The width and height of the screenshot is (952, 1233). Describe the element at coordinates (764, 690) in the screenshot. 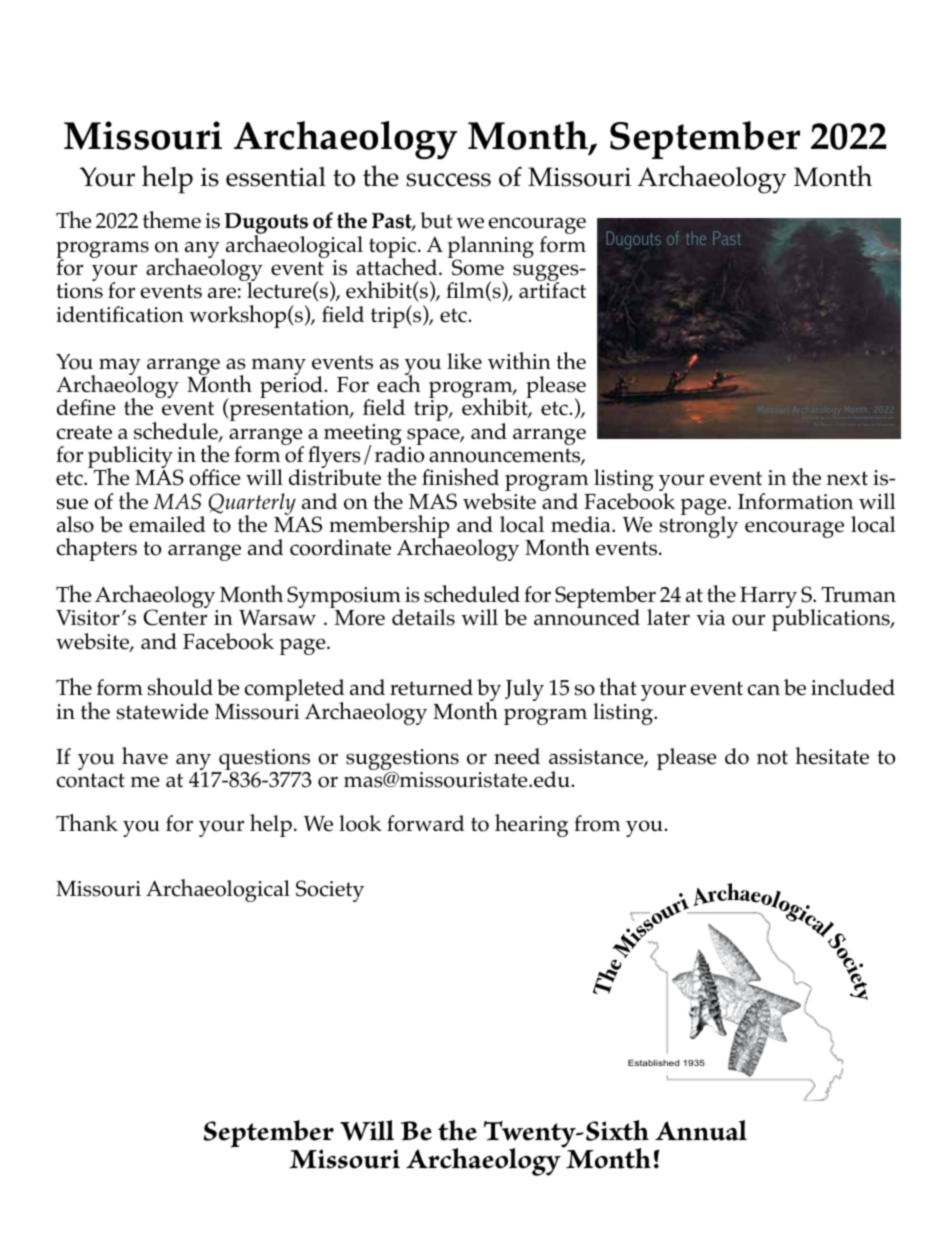

I see `can` at that location.
